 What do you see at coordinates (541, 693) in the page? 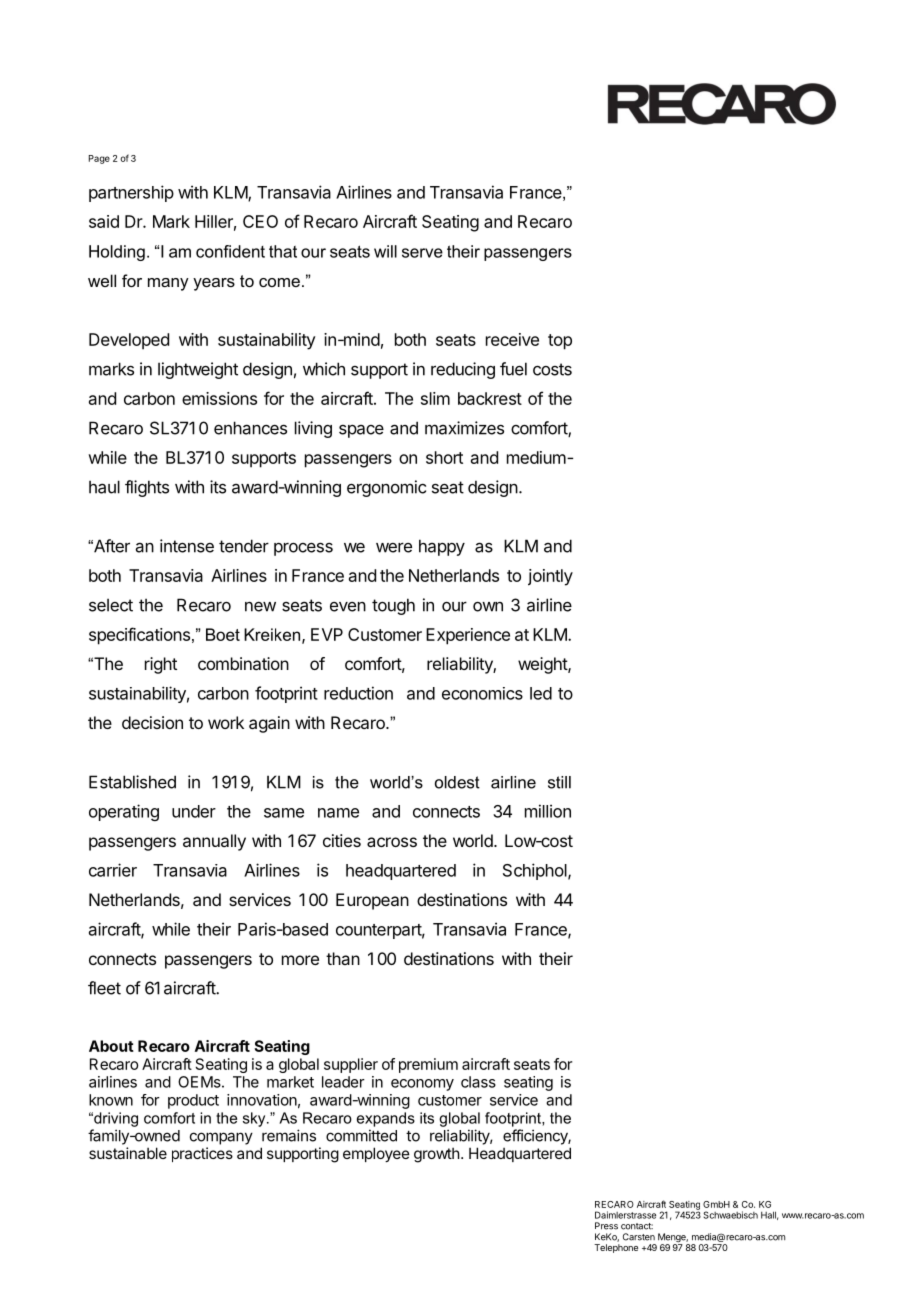
I see `led` at bounding box center [541, 693].
